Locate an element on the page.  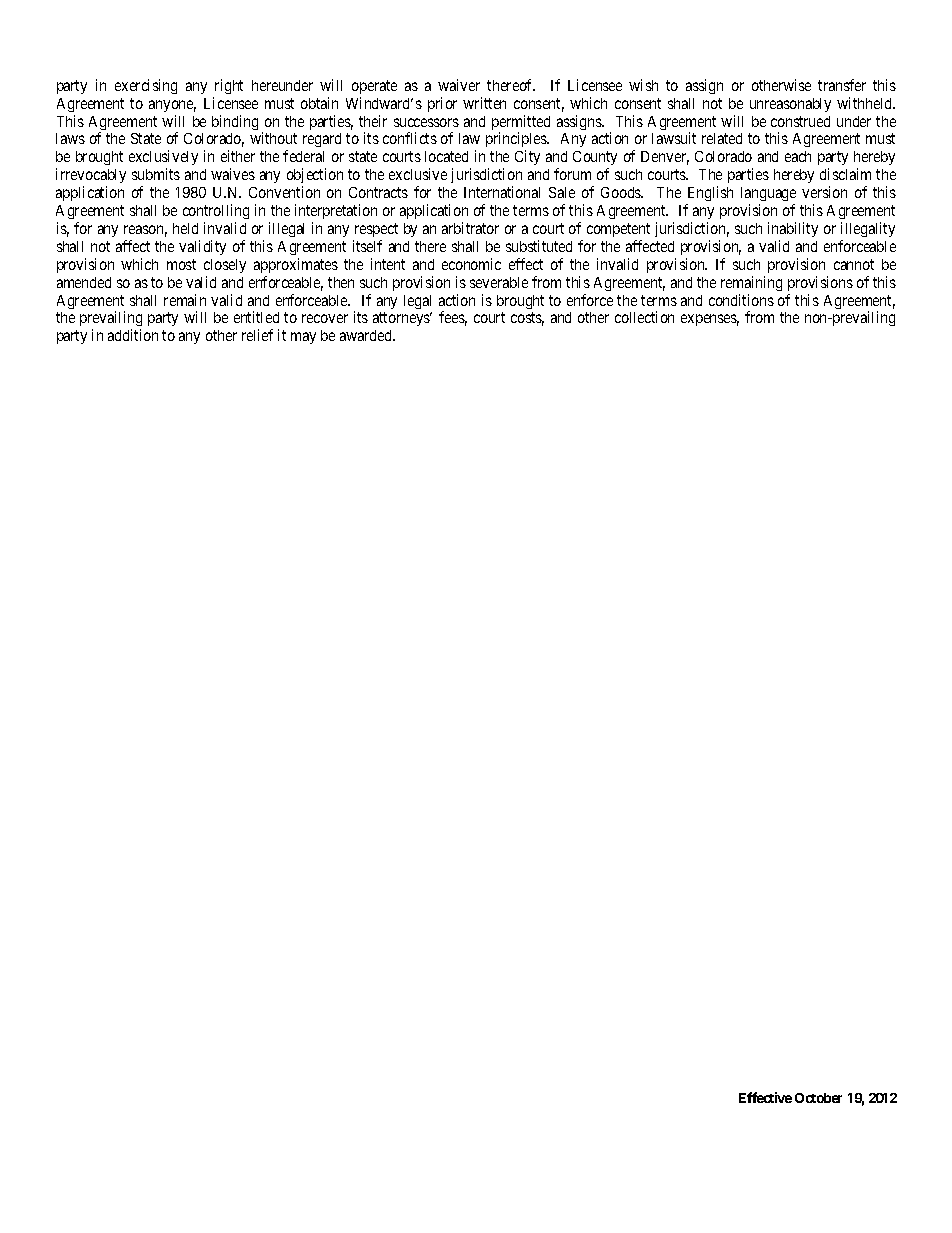
most is located at coordinates (181, 264).
